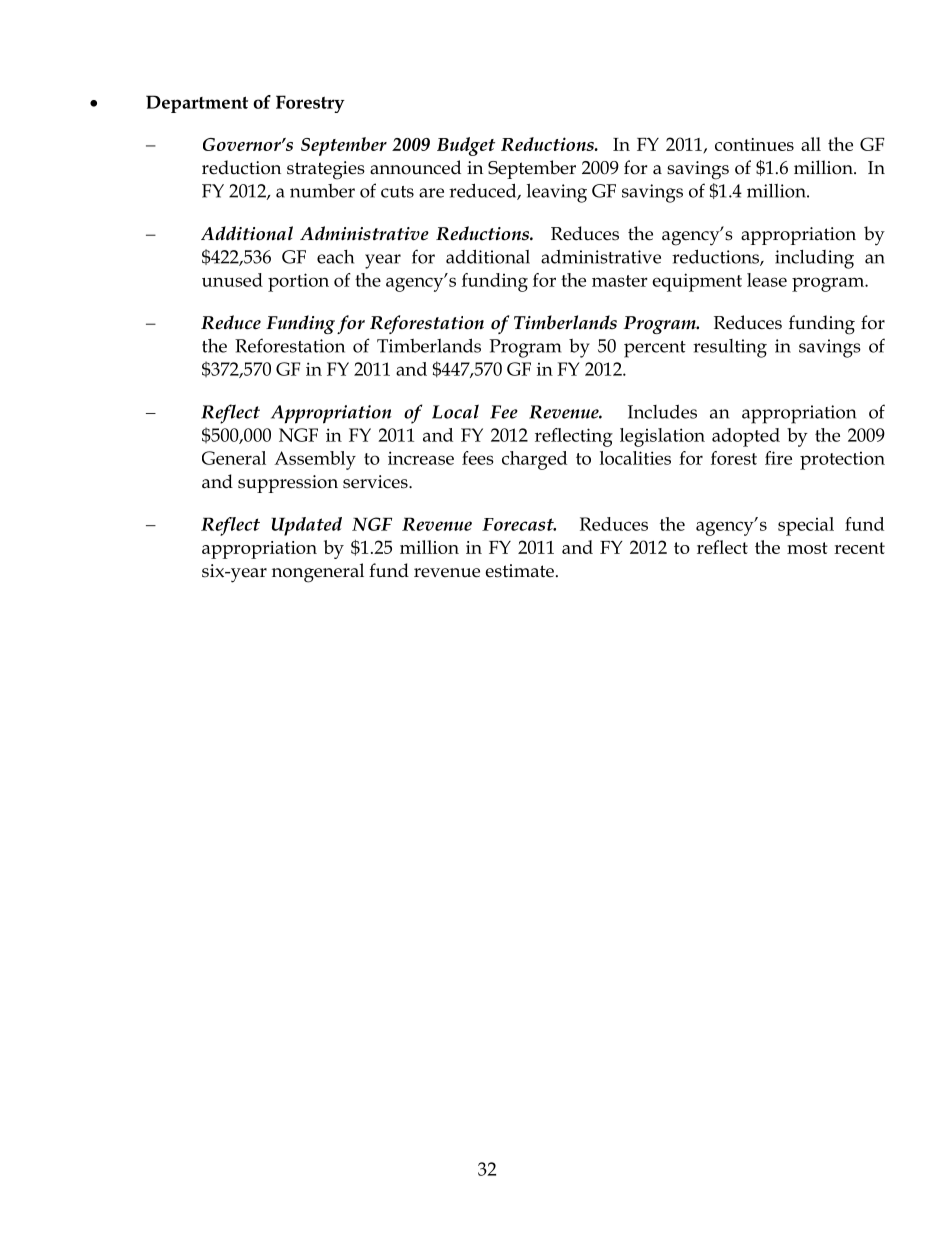 The image size is (952, 1233). I want to click on including, so click(814, 259).
